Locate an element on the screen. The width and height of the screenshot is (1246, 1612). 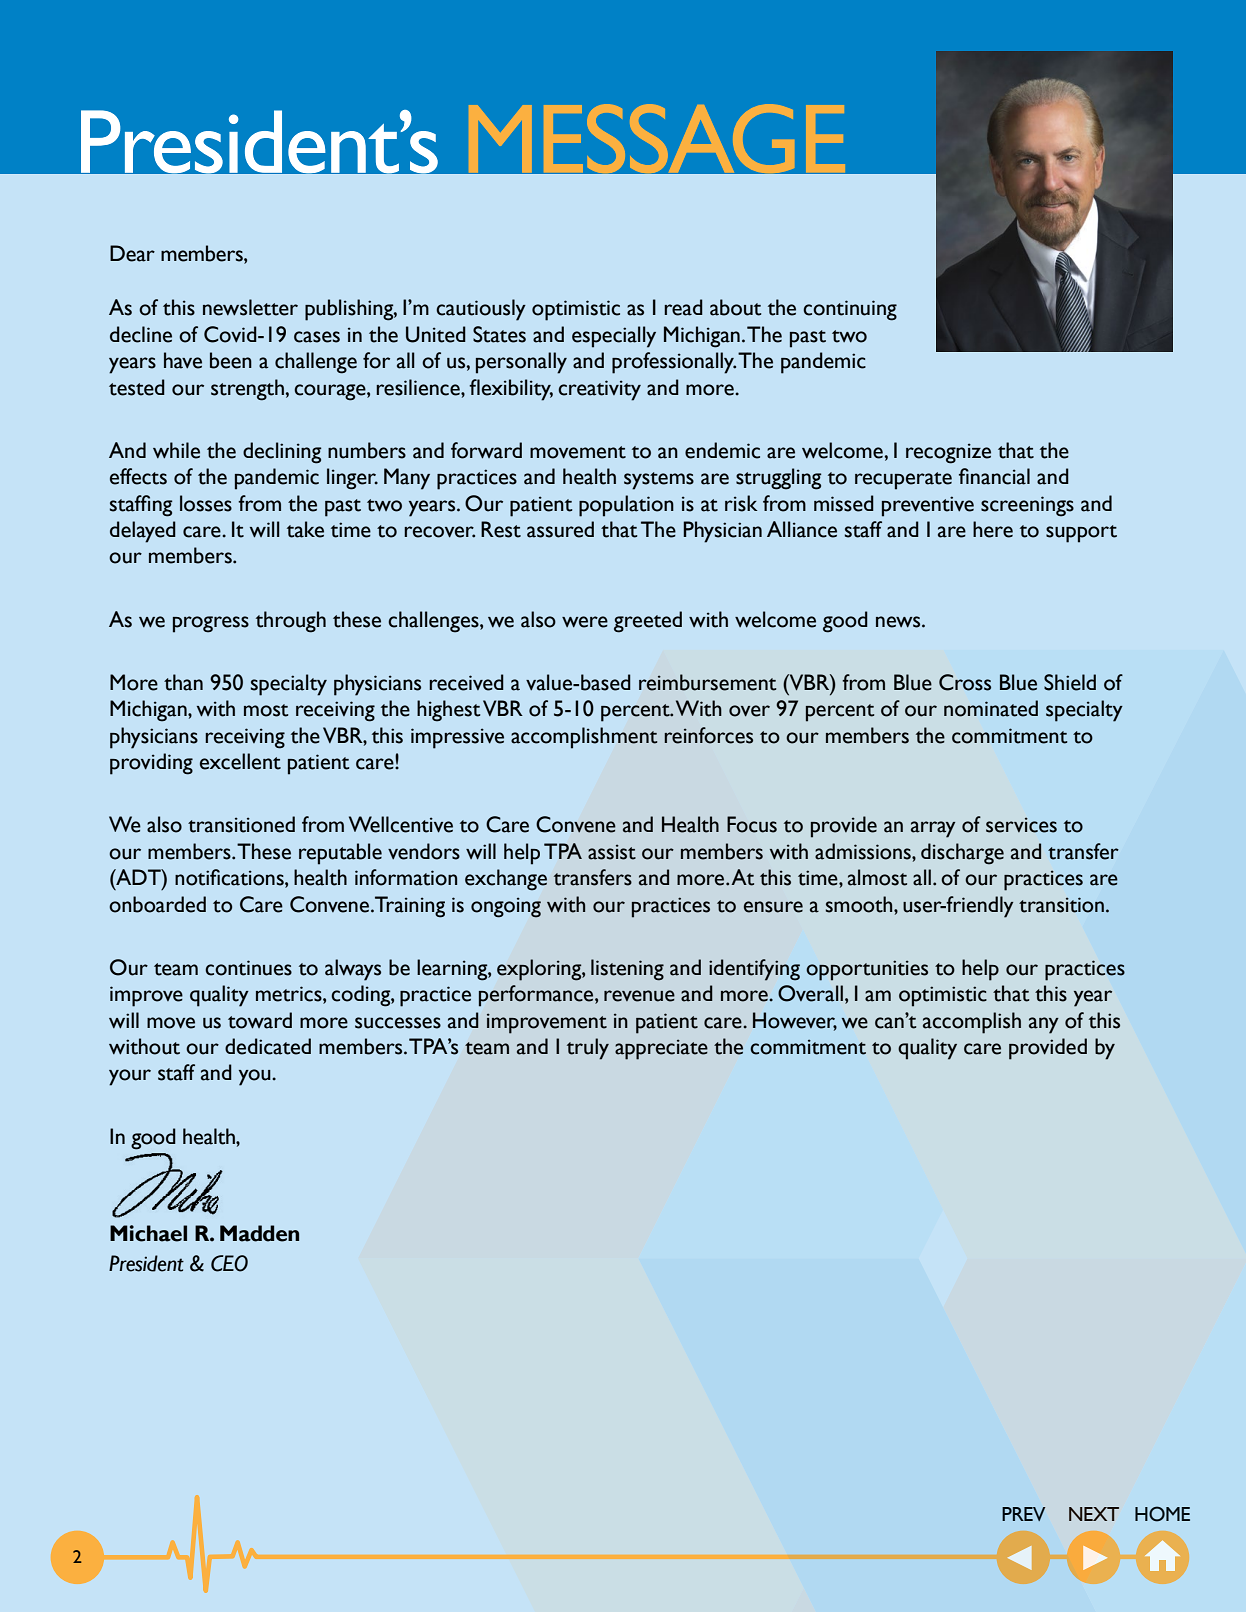
appreciate is located at coordinates (661, 1049).
